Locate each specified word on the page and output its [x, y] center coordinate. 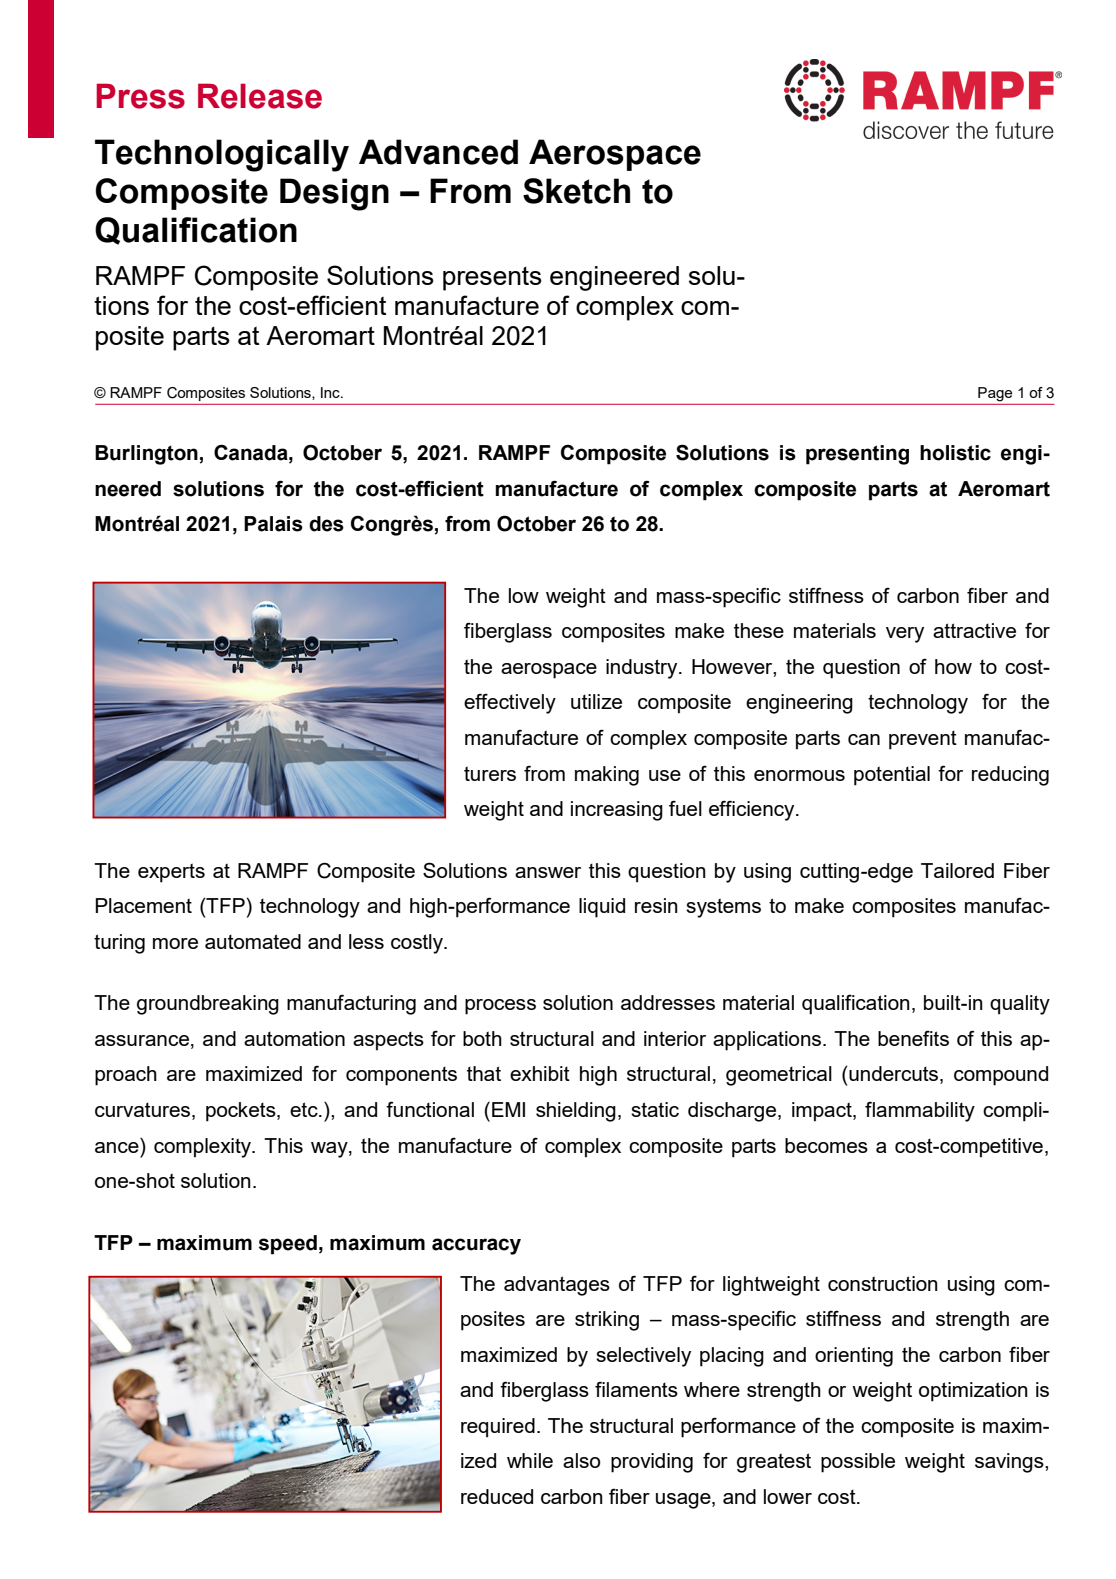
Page [995, 394]
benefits [913, 1038]
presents [492, 279]
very [905, 635]
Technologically [222, 155]
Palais [273, 524]
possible [858, 1463]
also [581, 1460]
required [498, 1428]
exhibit [540, 1073]
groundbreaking [208, 1005]
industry [643, 669]
